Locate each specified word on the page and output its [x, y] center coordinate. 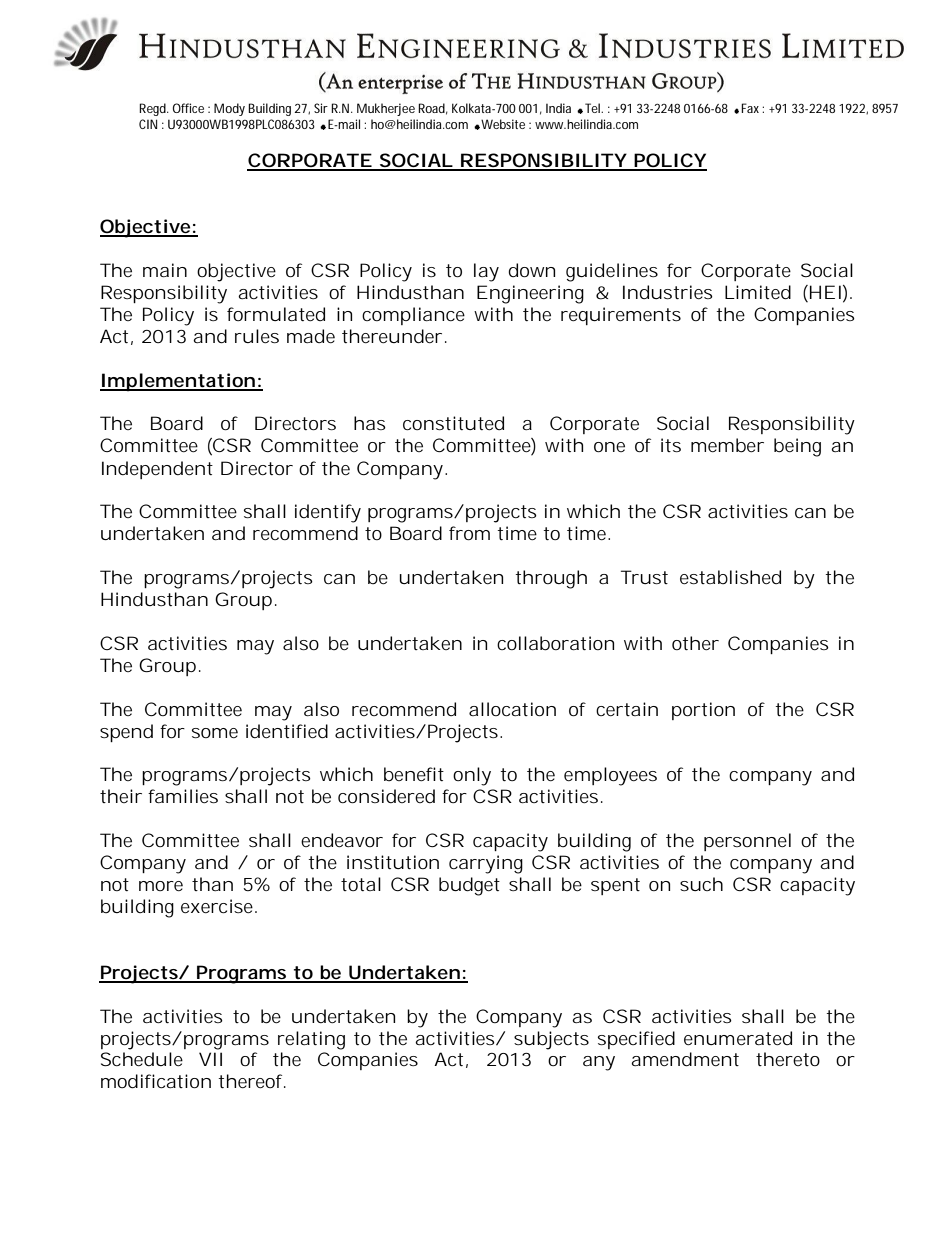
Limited [758, 292]
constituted [453, 423]
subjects [551, 1040]
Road [433, 109]
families [183, 796]
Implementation [178, 382]
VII [210, 1059]
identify [328, 513]
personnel [747, 842]
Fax [750, 108]
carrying [486, 864]
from [469, 533]
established [730, 577]
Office [188, 108]
